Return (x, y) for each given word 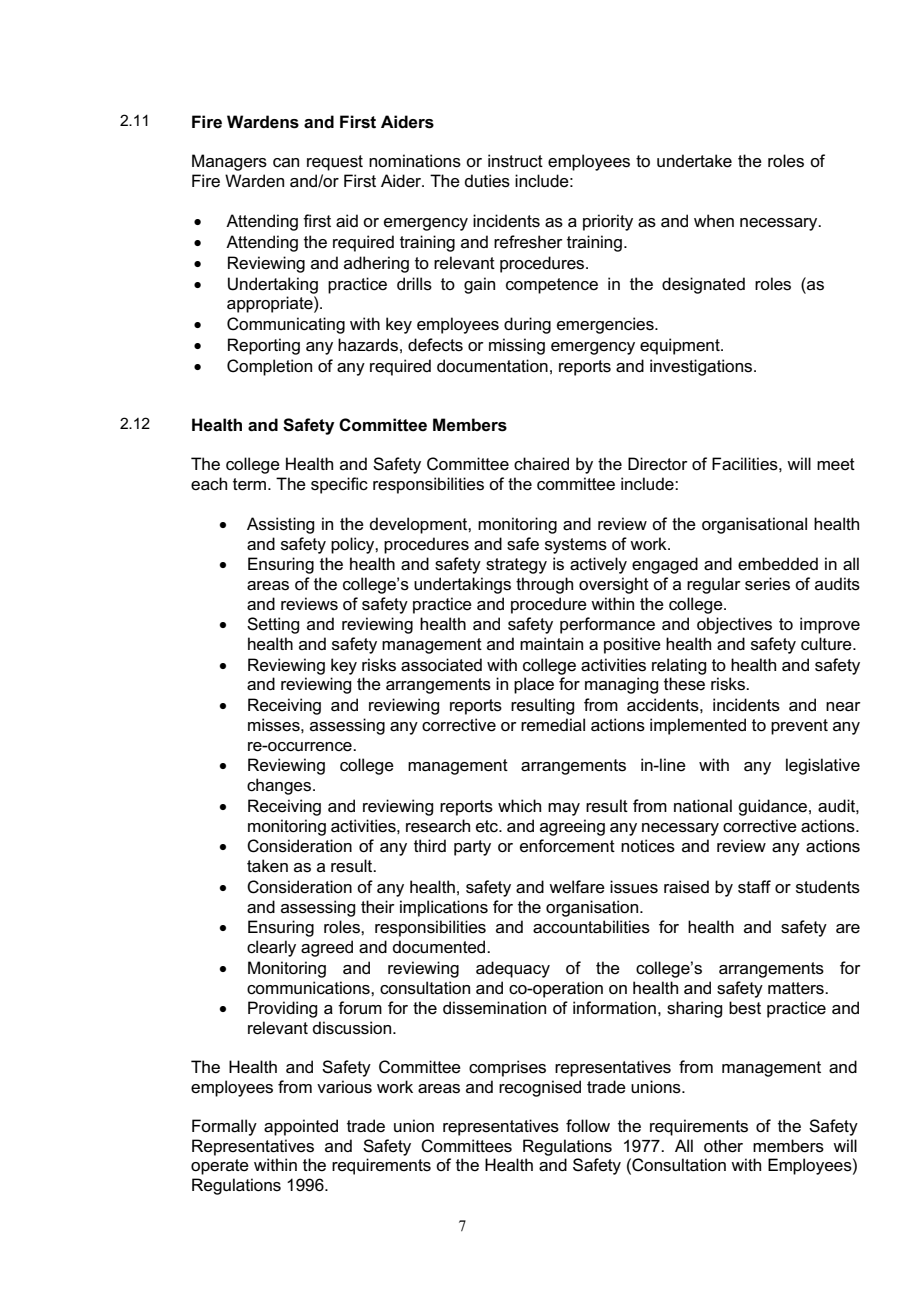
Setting (273, 625)
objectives (734, 625)
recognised (540, 1088)
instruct (515, 161)
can (286, 163)
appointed (301, 1127)
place (534, 685)
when (714, 220)
